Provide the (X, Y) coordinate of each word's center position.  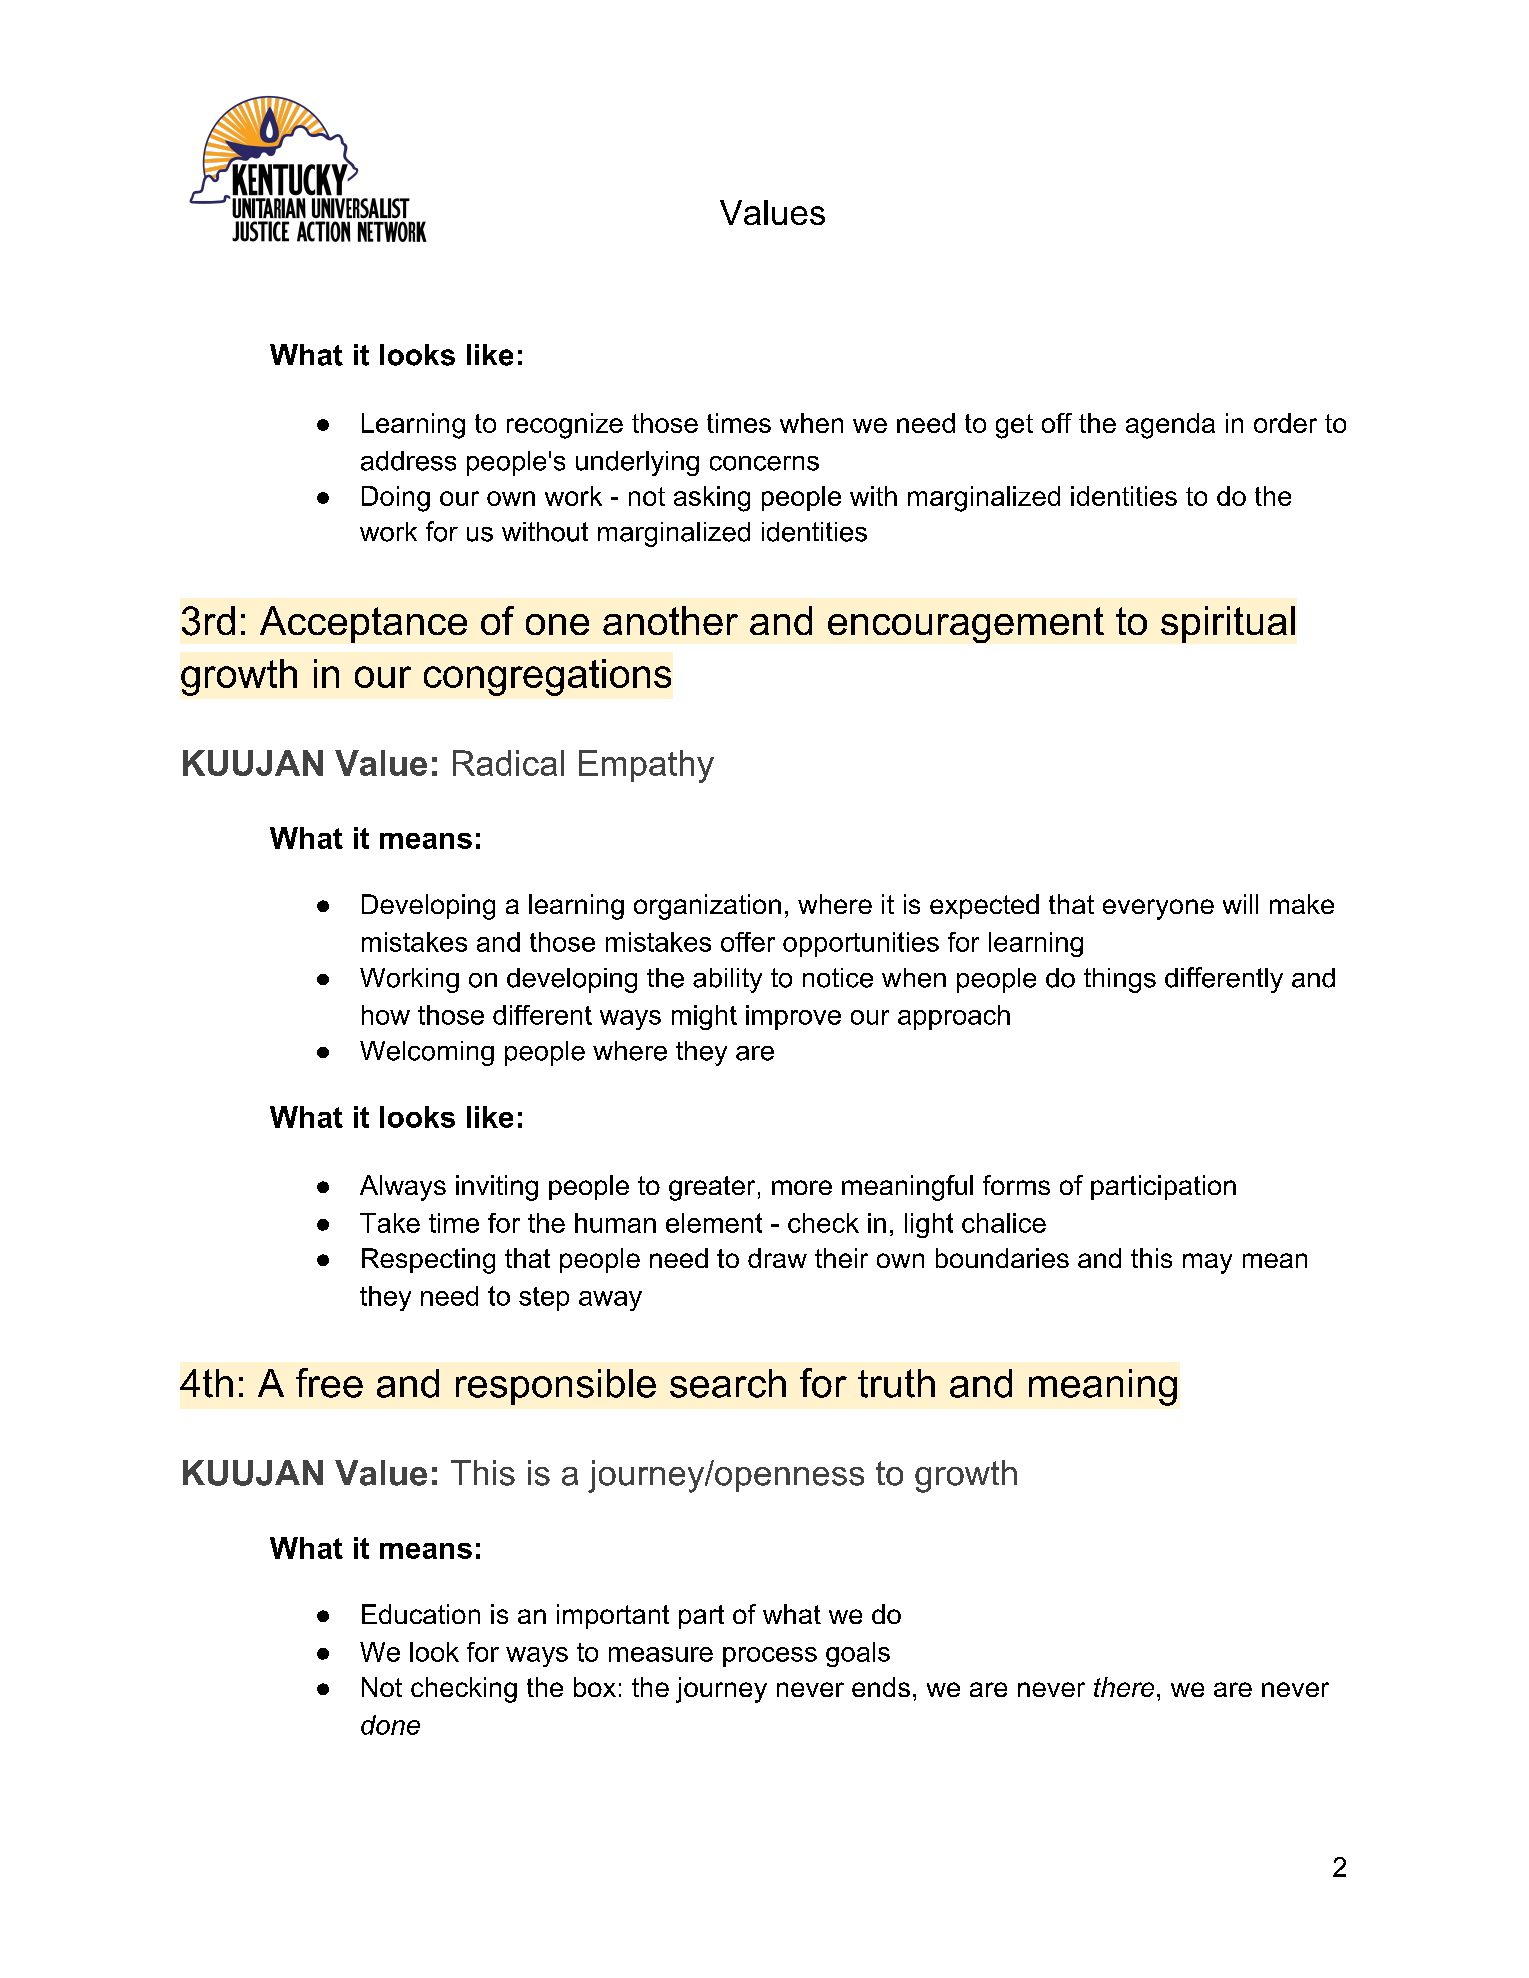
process (770, 1657)
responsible (556, 1387)
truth (896, 1383)
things (1120, 980)
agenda (1170, 426)
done (390, 1725)
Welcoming (427, 1053)
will (1240, 904)
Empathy (646, 766)
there (1124, 1687)
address (408, 461)
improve (793, 1017)
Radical (508, 763)
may (1207, 1263)
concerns (764, 463)
